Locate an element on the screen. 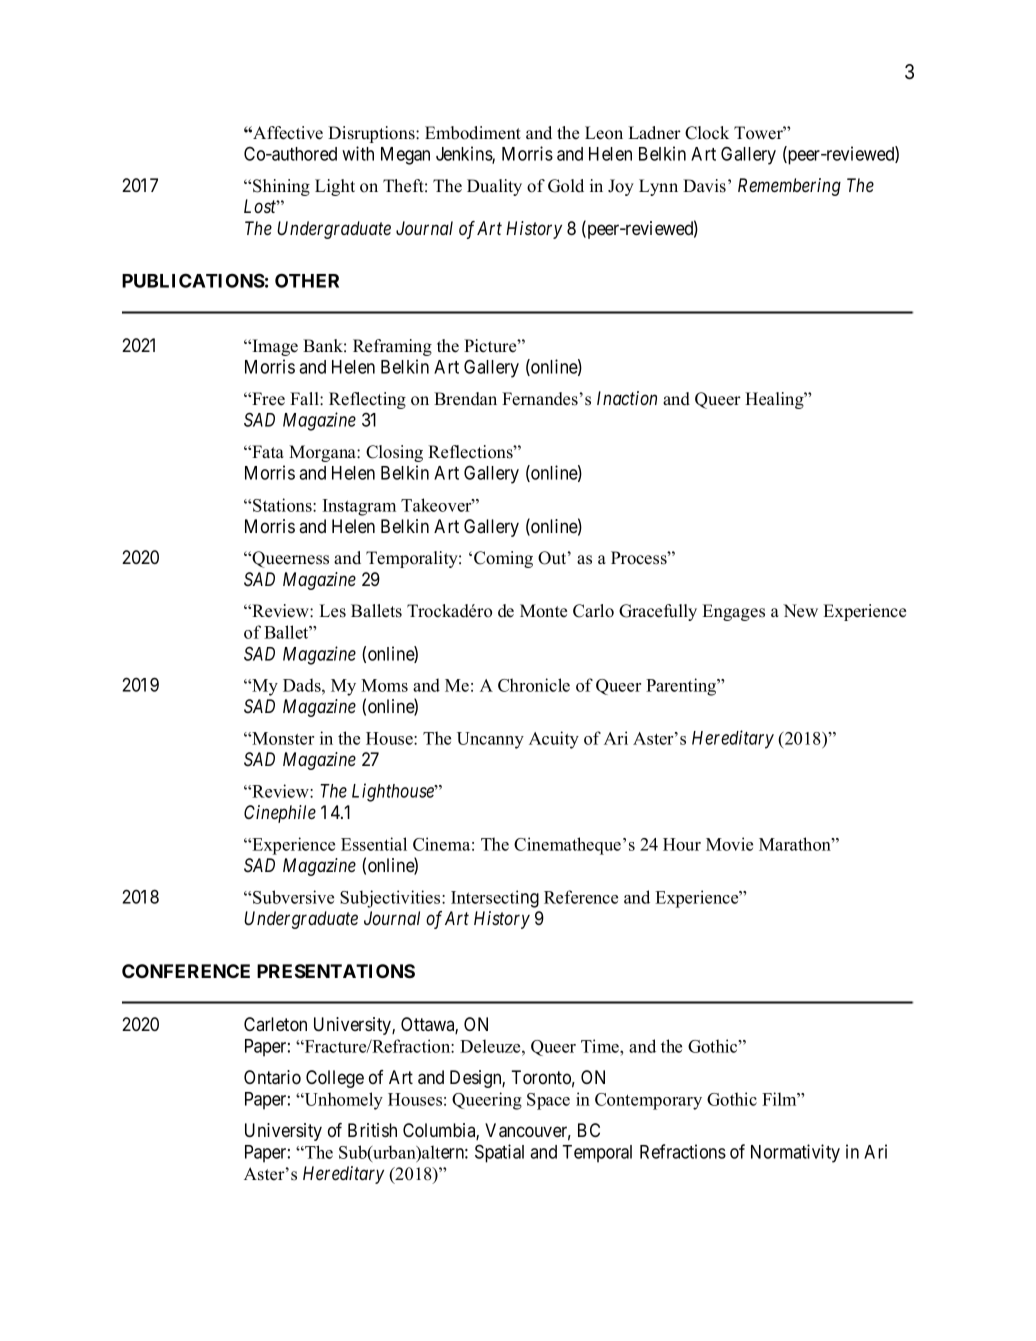  Spatial is located at coordinates (499, 1153).
